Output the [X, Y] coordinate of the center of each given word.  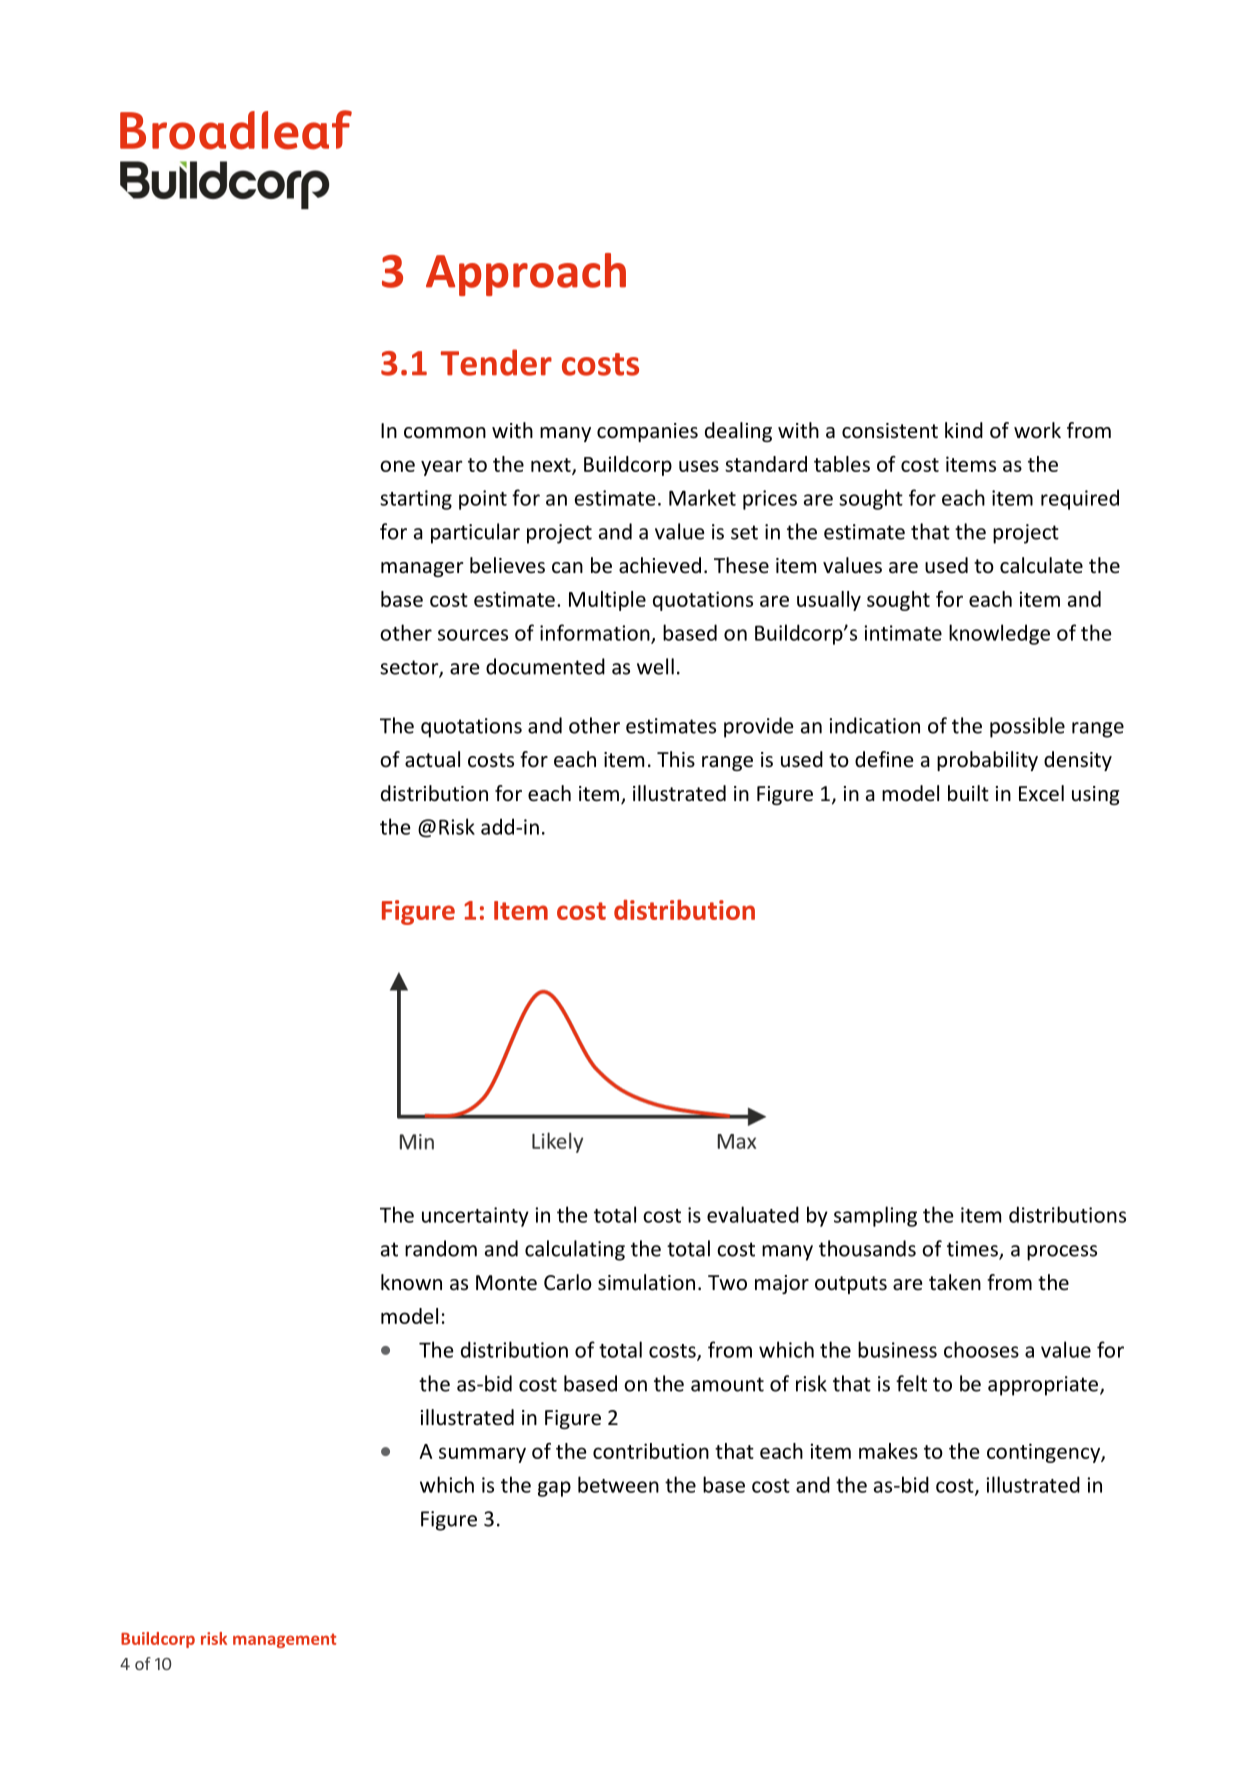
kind [964, 430]
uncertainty [475, 1217]
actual [432, 759]
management [284, 1640]
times [973, 1250]
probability [987, 761]
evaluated [753, 1214]
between [618, 1484]
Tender [496, 362]
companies [647, 432]
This [676, 759]
